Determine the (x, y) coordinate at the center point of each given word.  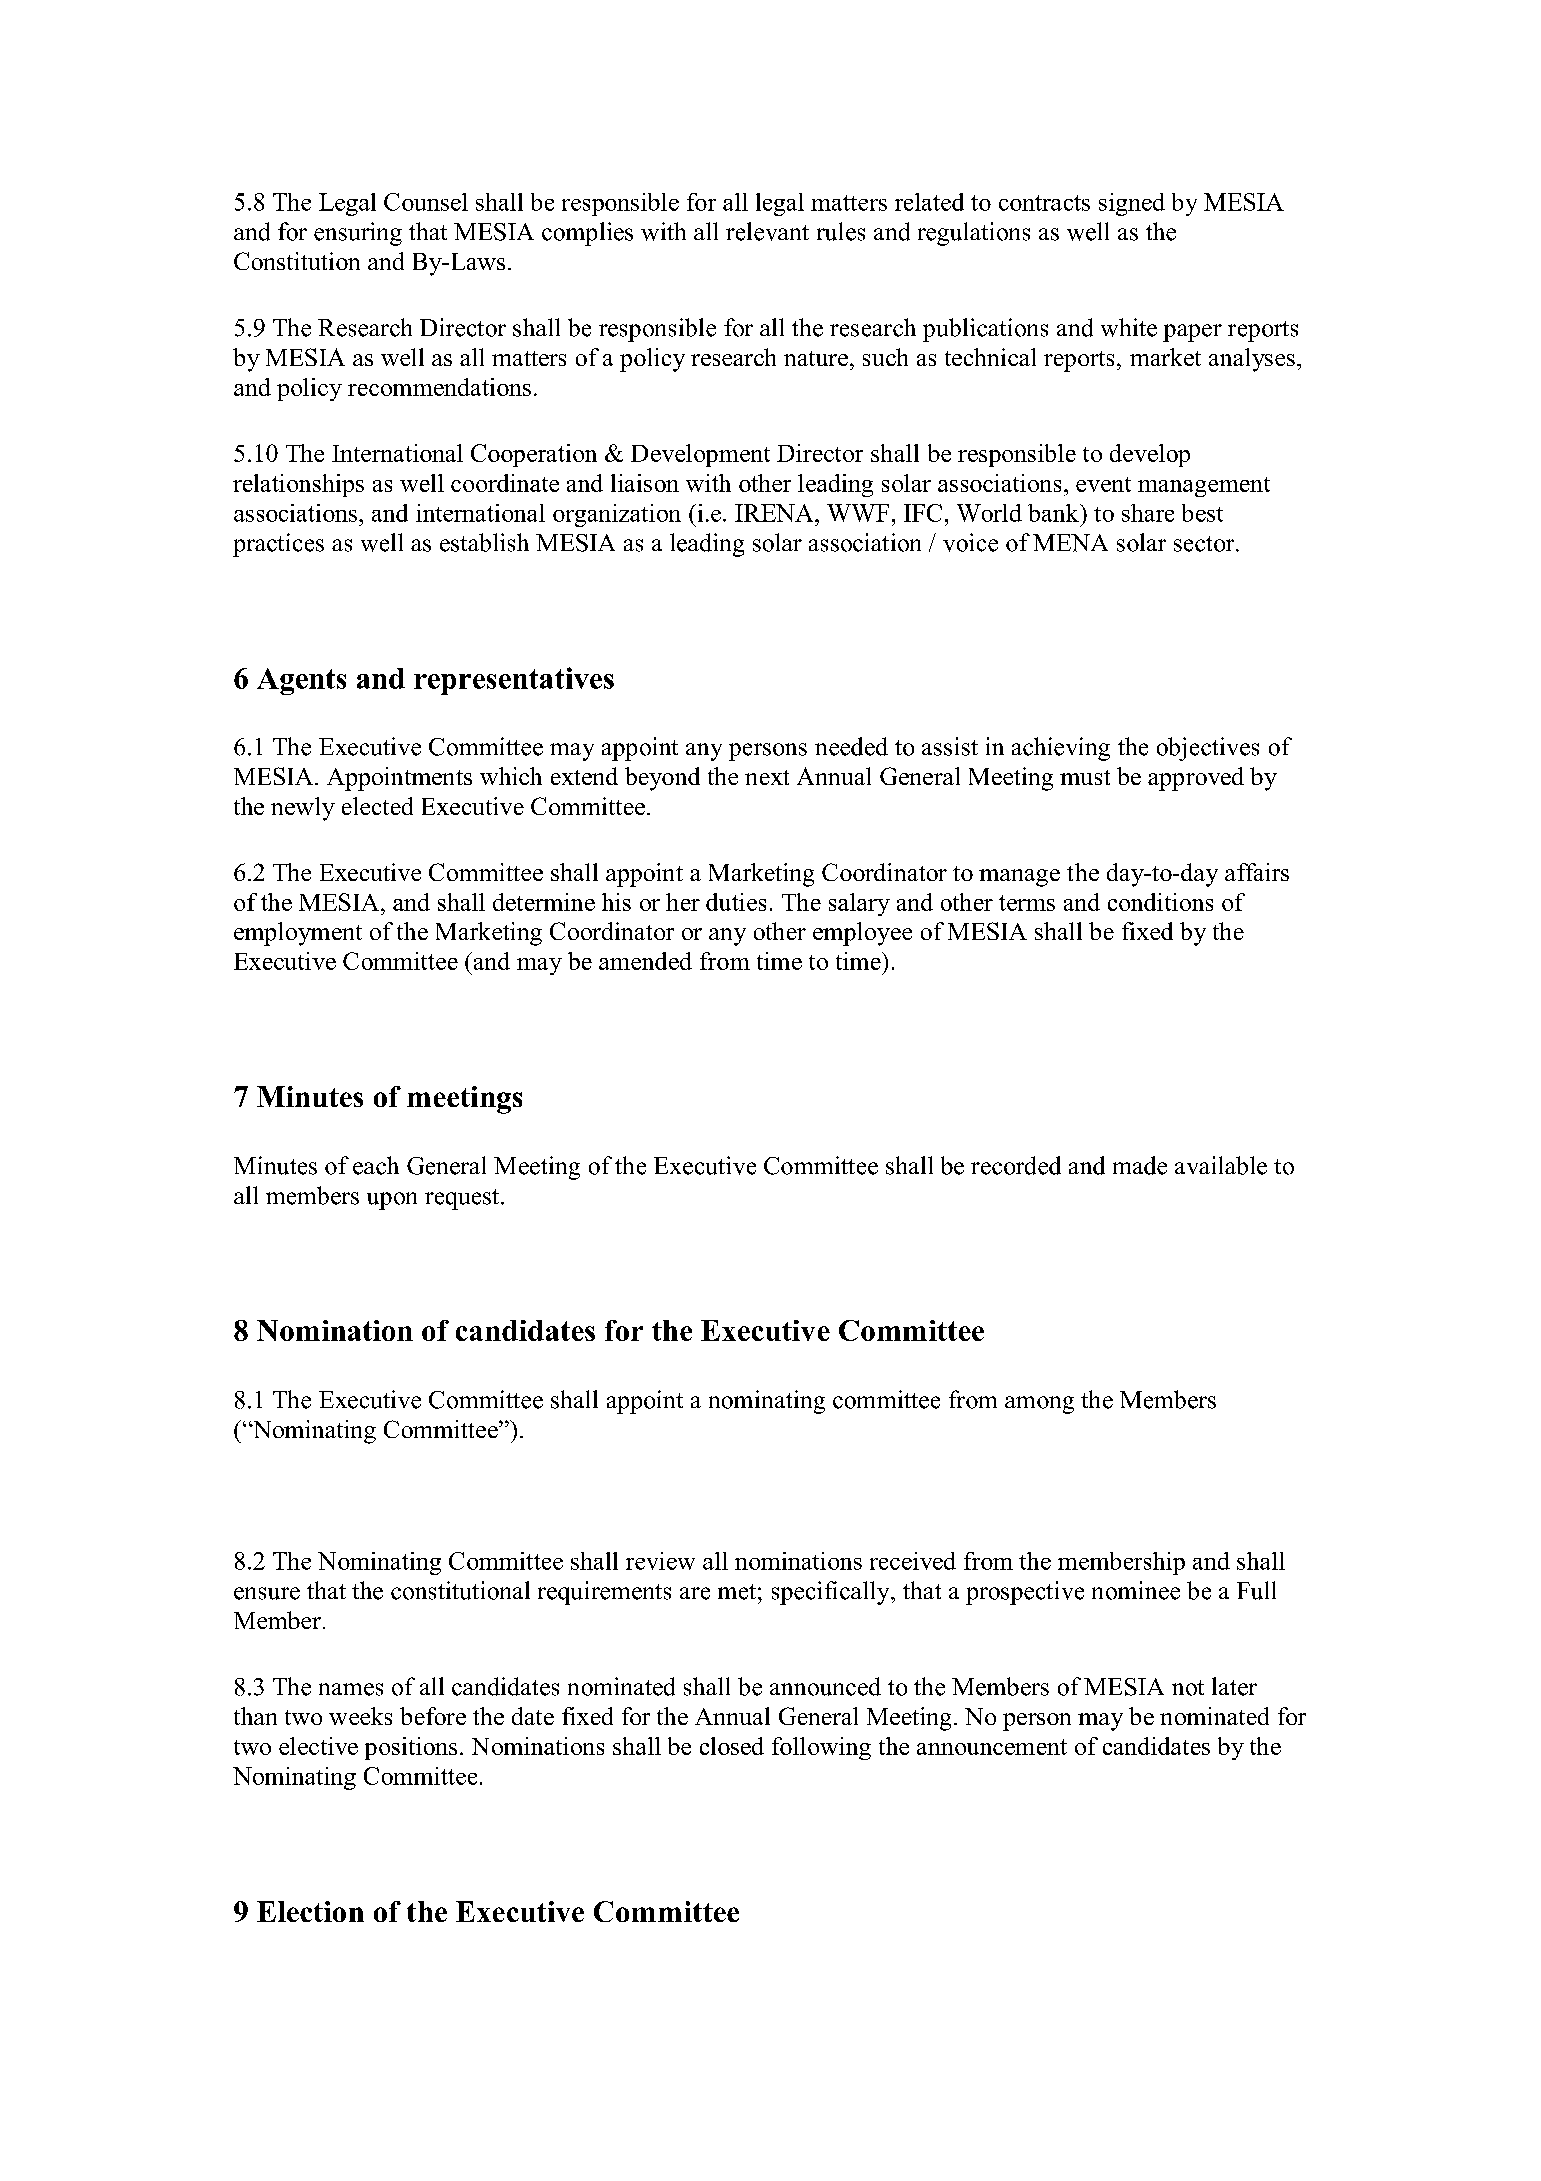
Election (310, 1911)
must (1085, 777)
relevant (767, 231)
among (1039, 1405)
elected (377, 806)
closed (732, 1746)
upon (392, 1201)
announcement (992, 1747)
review (660, 1561)
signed (1132, 204)
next (767, 777)
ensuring (358, 234)
